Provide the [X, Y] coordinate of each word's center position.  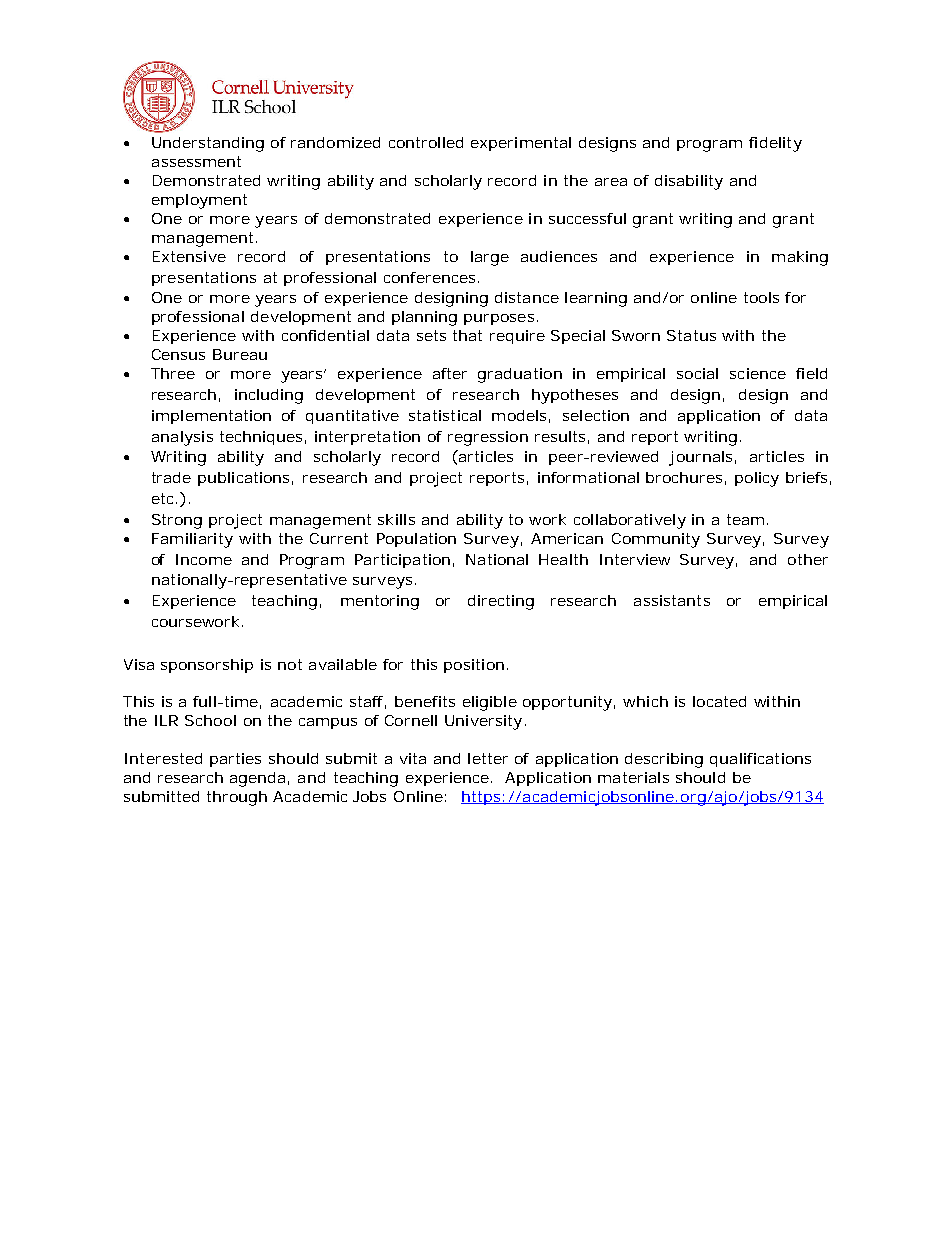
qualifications [760, 760]
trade [171, 477]
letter [488, 758]
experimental [521, 144]
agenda [257, 779]
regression [488, 438]
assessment [196, 161]
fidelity [775, 144]
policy [757, 479]
